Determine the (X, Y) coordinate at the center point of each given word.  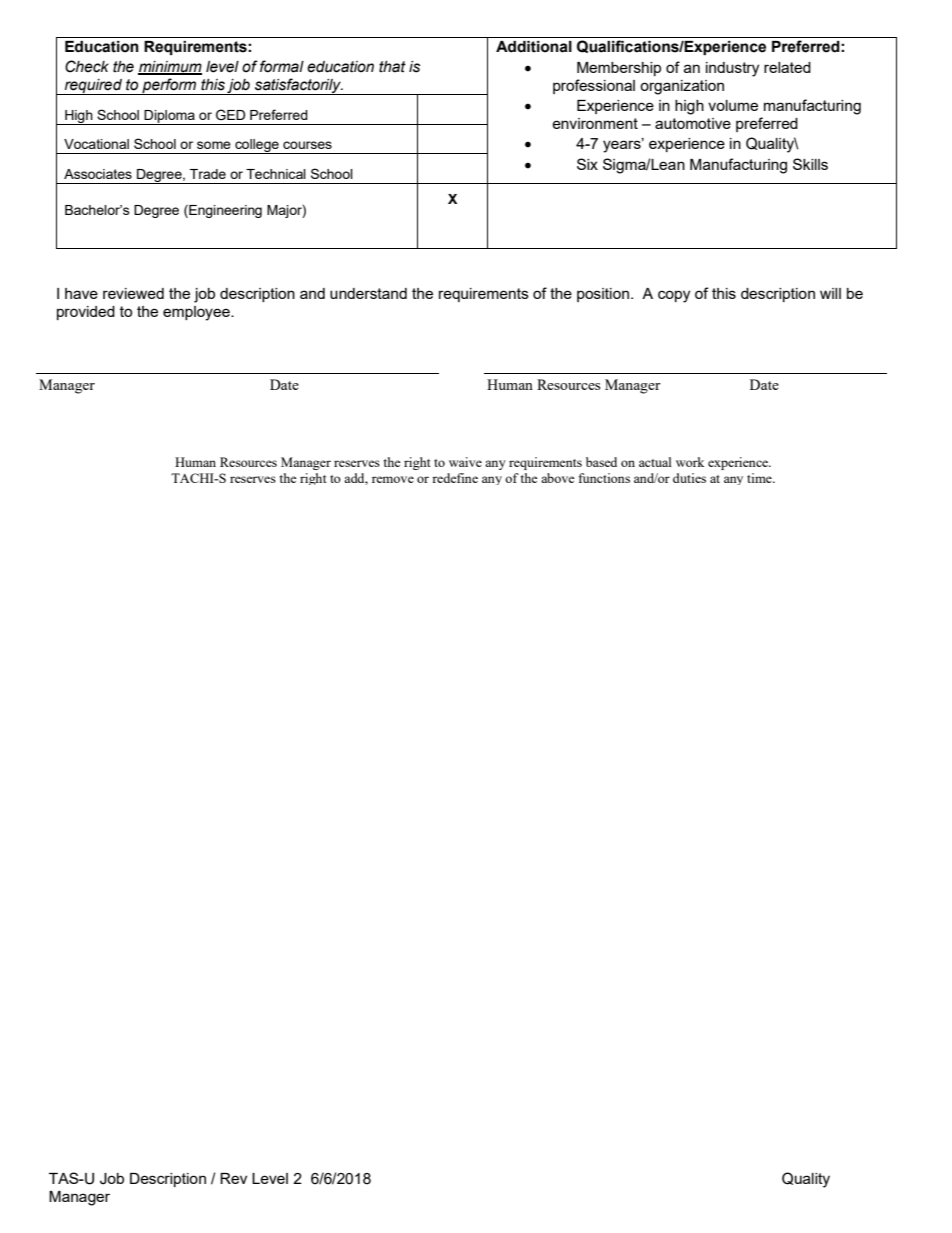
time (760, 478)
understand (368, 293)
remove (393, 479)
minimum (170, 67)
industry (732, 69)
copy (674, 296)
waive (465, 462)
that (392, 67)
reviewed (133, 293)
